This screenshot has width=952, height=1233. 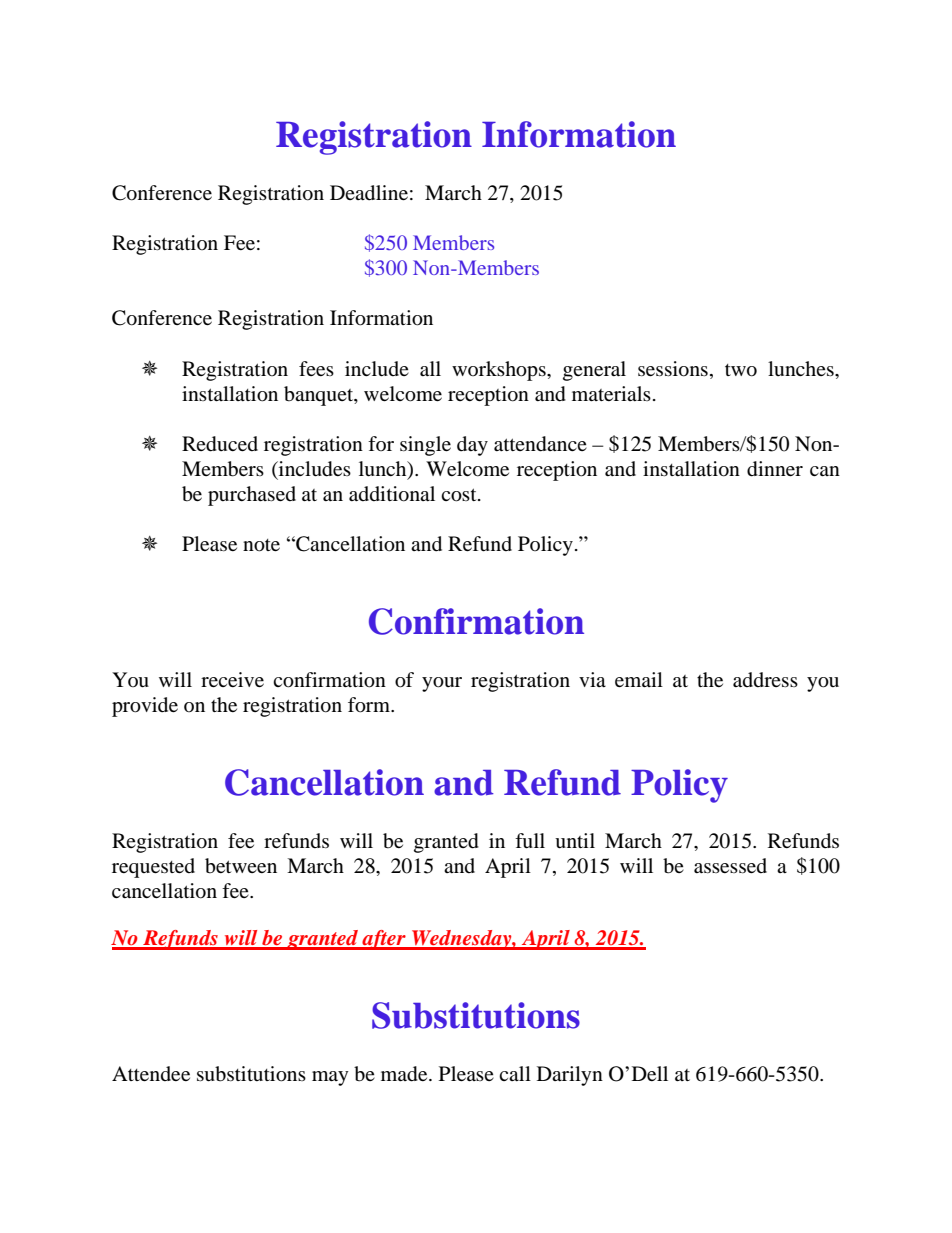 What do you see at coordinates (730, 865) in the screenshot?
I see `assessed` at bounding box center [730, 865].
